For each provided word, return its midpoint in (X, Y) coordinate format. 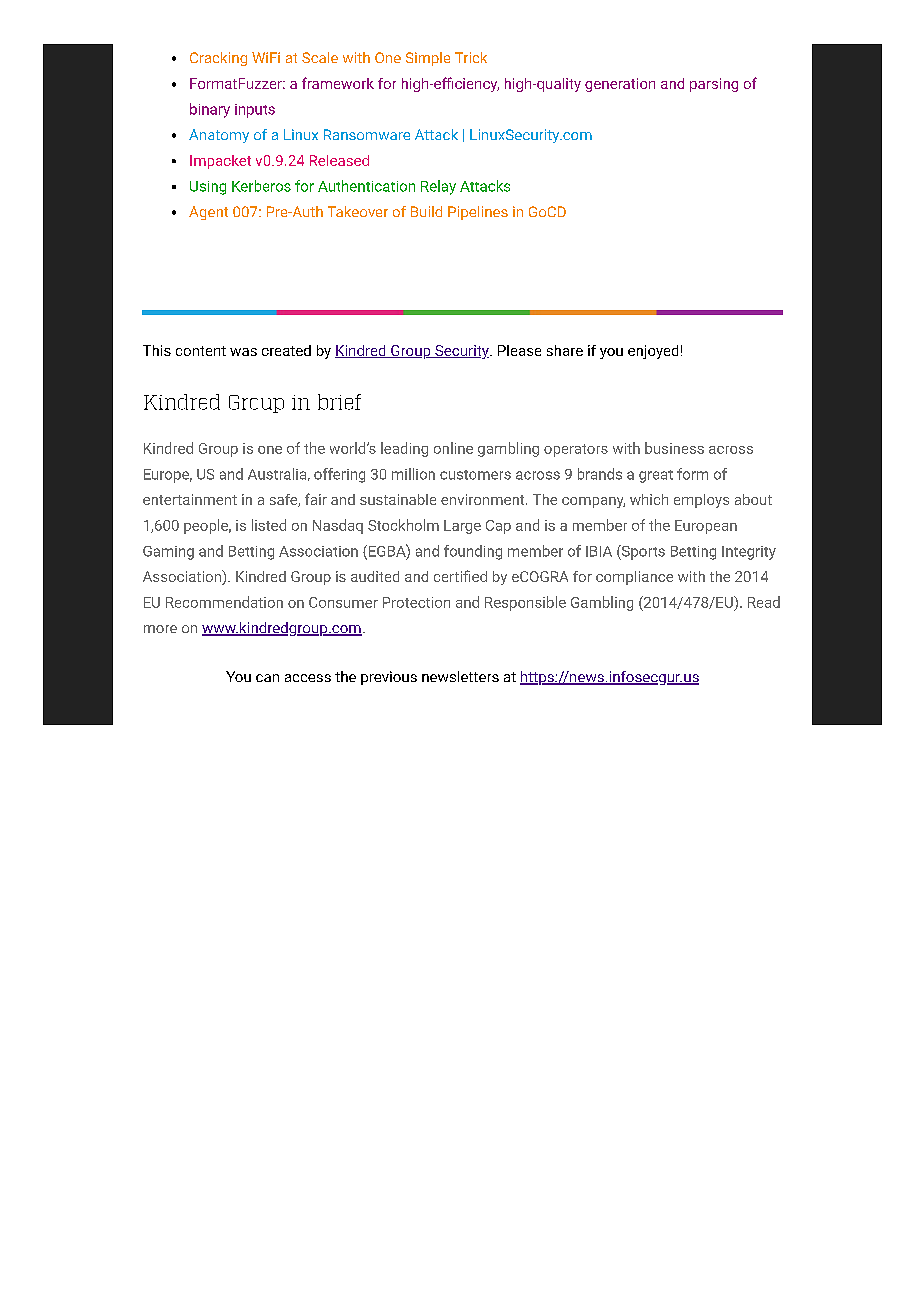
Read (764, 602)
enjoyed (653, 352)
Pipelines (478, 213)
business (674, 448)
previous (389, 678)
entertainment (190, 499)
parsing (714, 85)
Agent (208, 213)
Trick (471, 57)
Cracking (218, 59)
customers (475, 475)
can (267, 678)
